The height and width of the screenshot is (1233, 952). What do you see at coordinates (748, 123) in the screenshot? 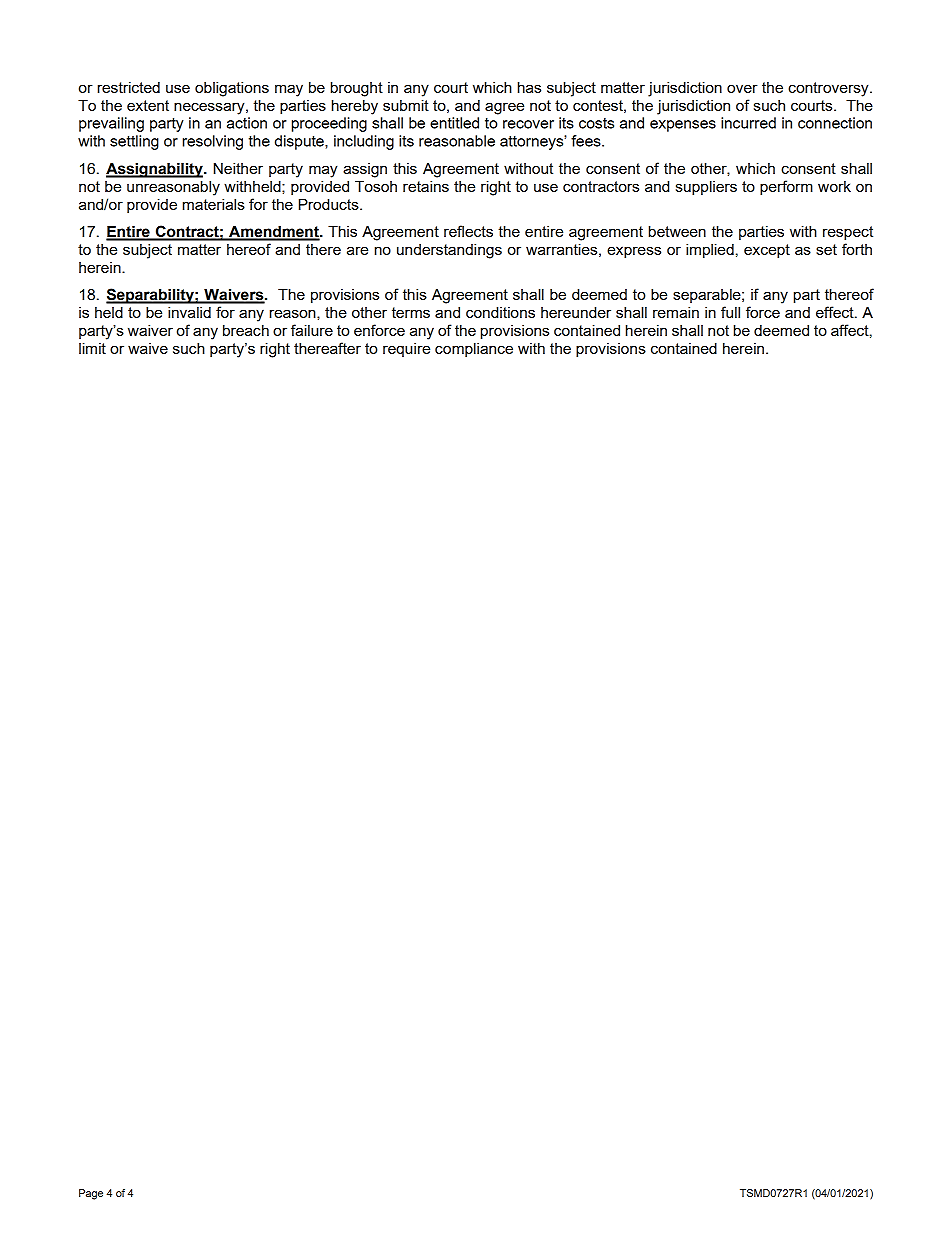
I see `incurred` at bounding box center [748, 123].
